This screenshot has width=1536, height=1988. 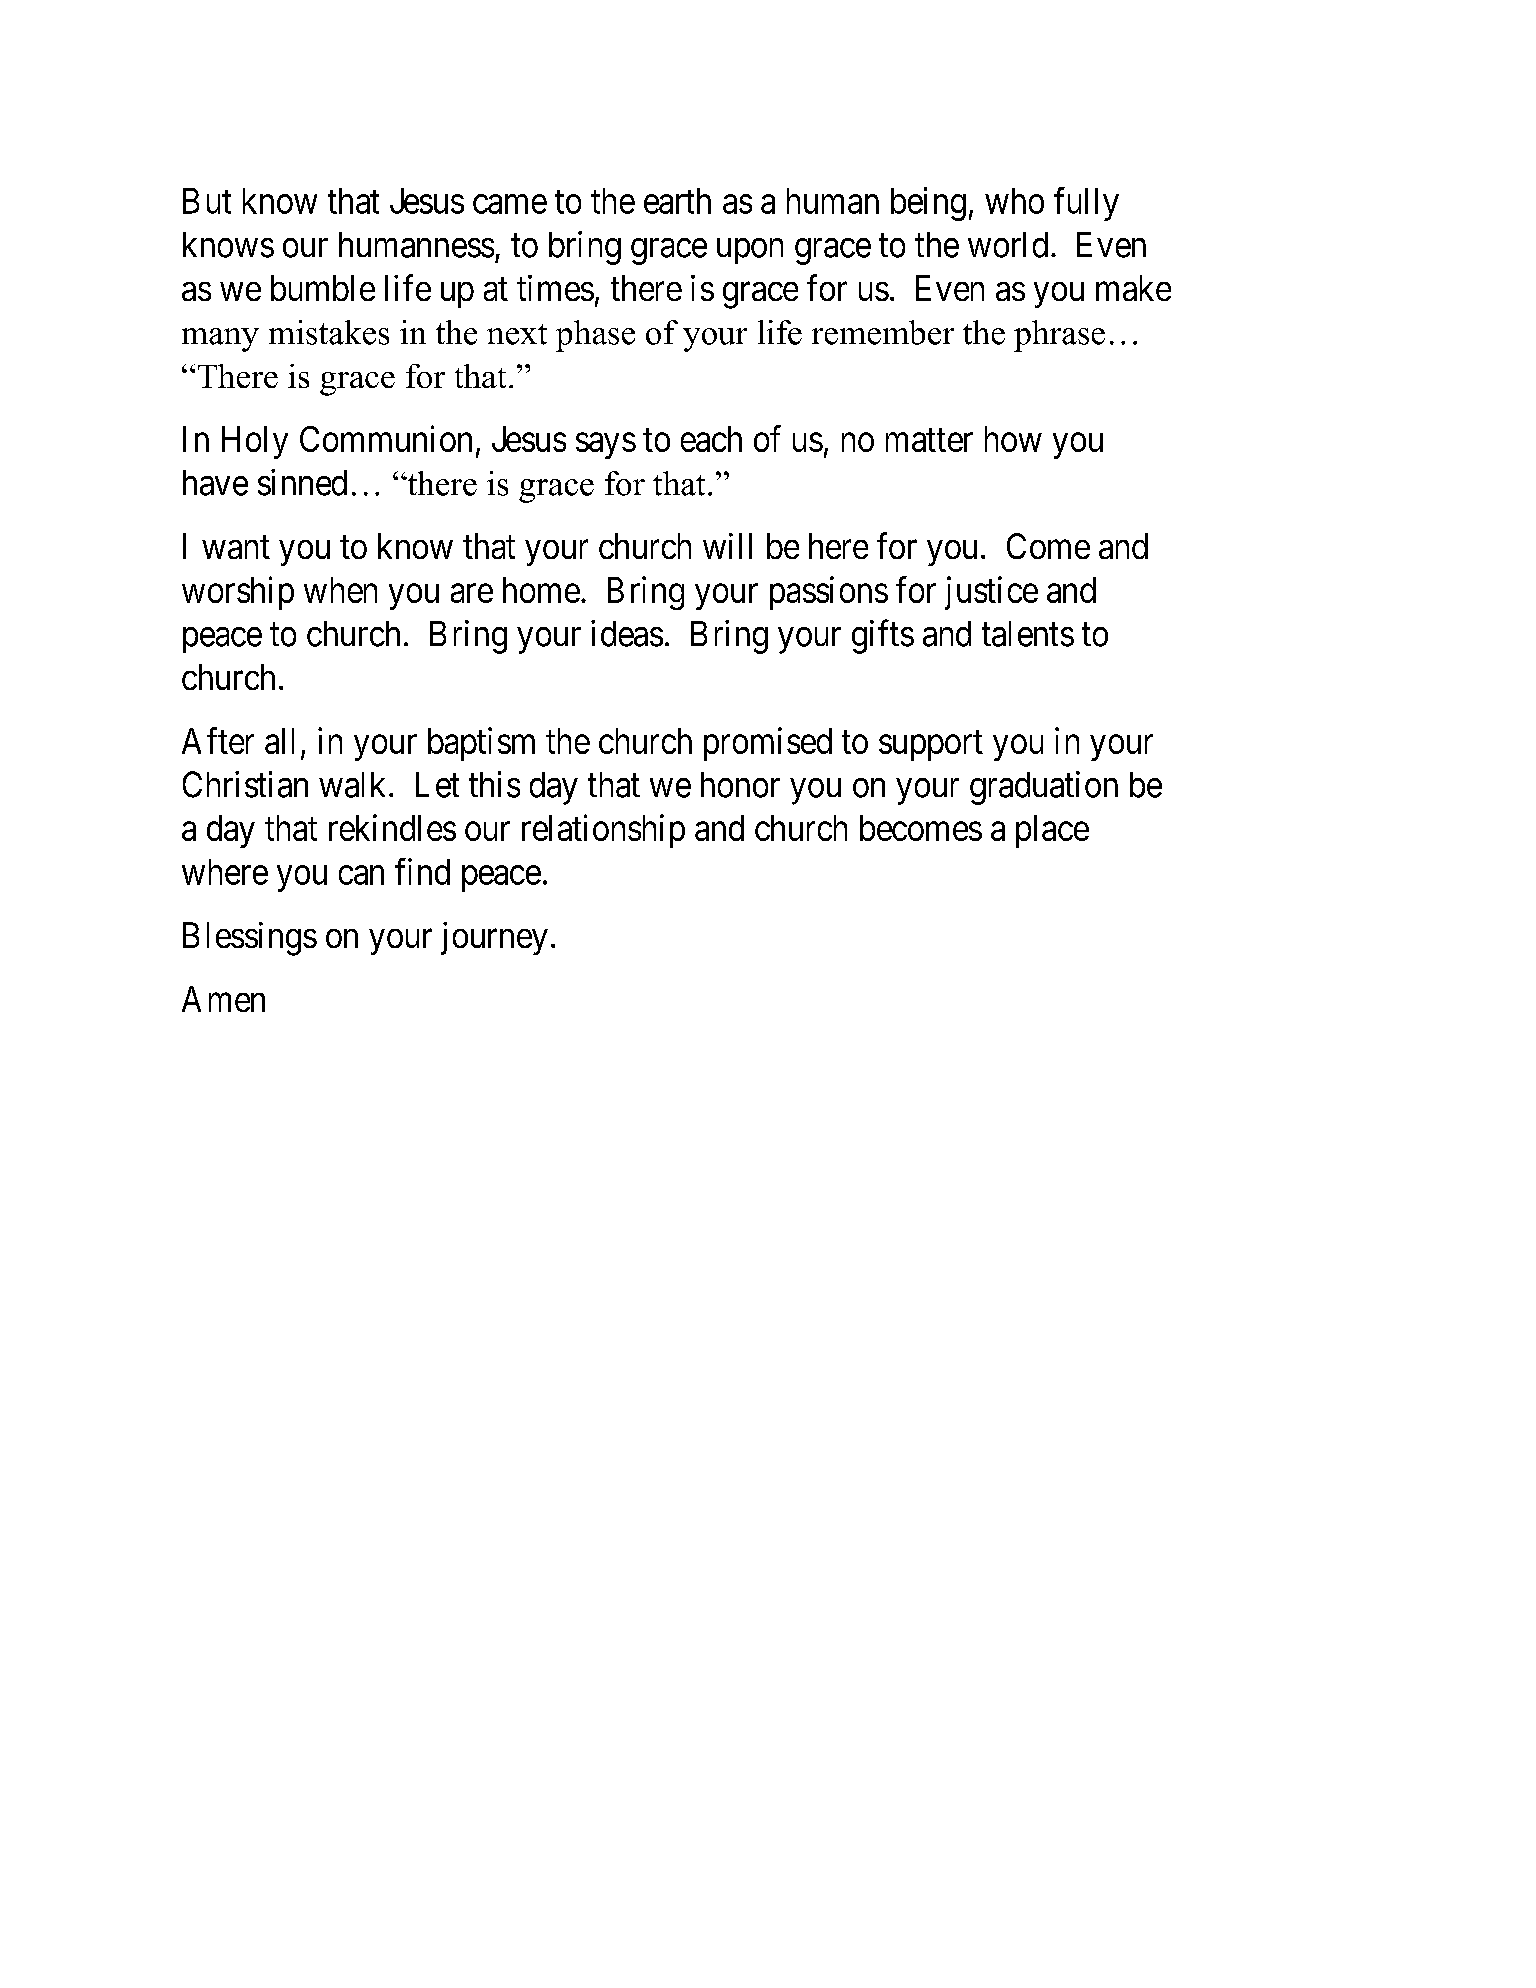 I want to click on Blessings, so click(x=250, y=939).
